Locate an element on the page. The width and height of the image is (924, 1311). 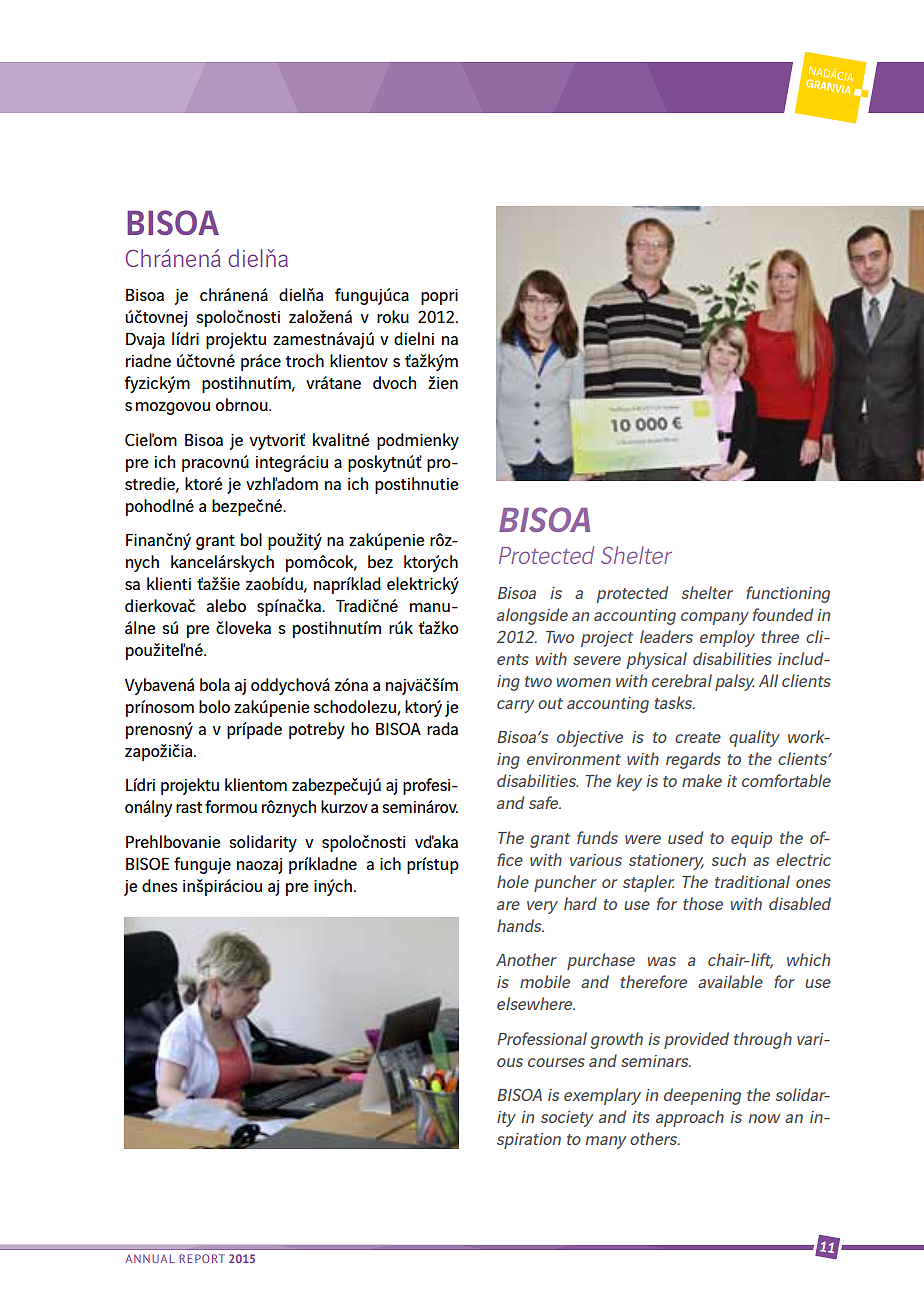
bolo is located at coordinates (214, 706).
